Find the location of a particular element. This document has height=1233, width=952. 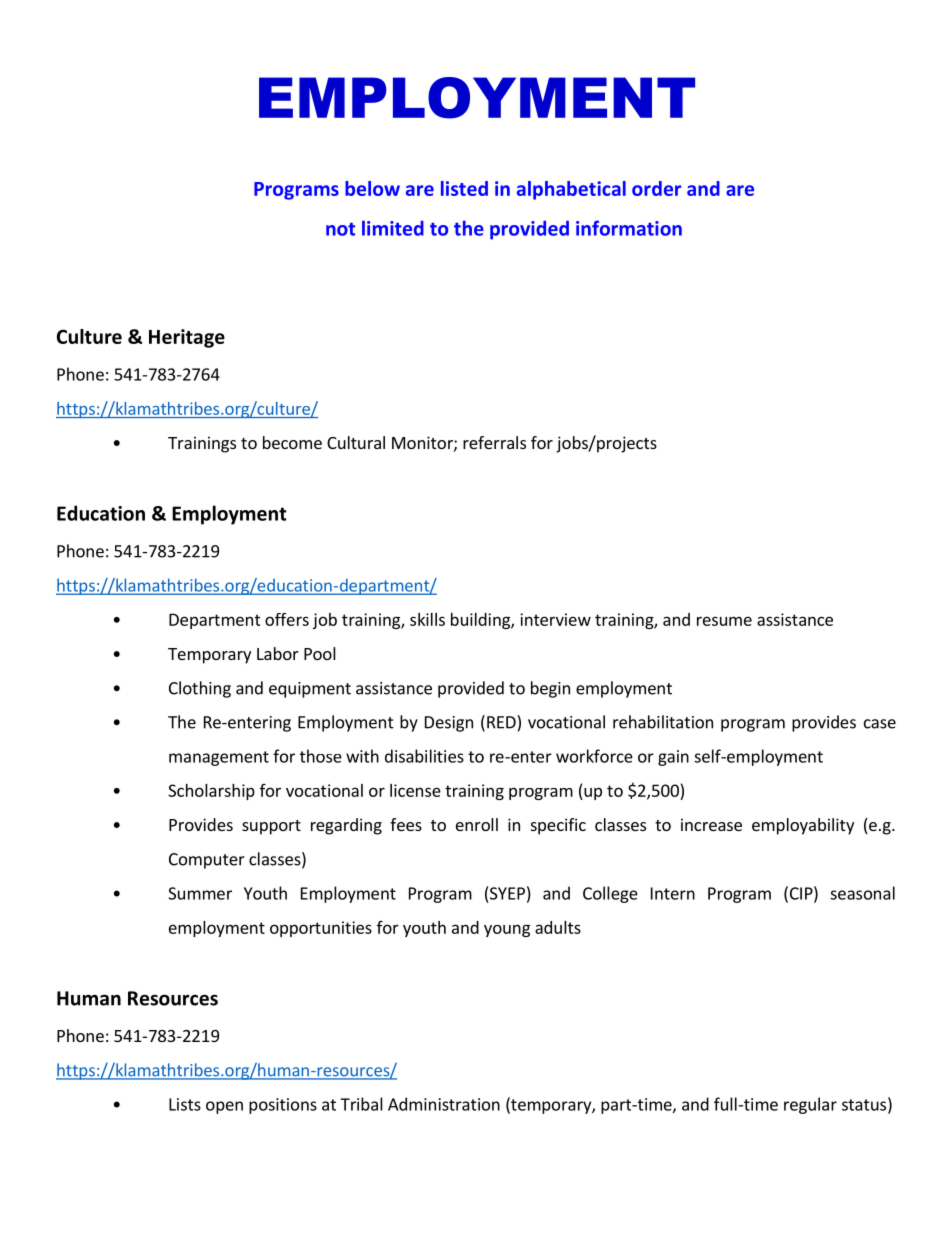

not is located at coordinates (340, 229).
